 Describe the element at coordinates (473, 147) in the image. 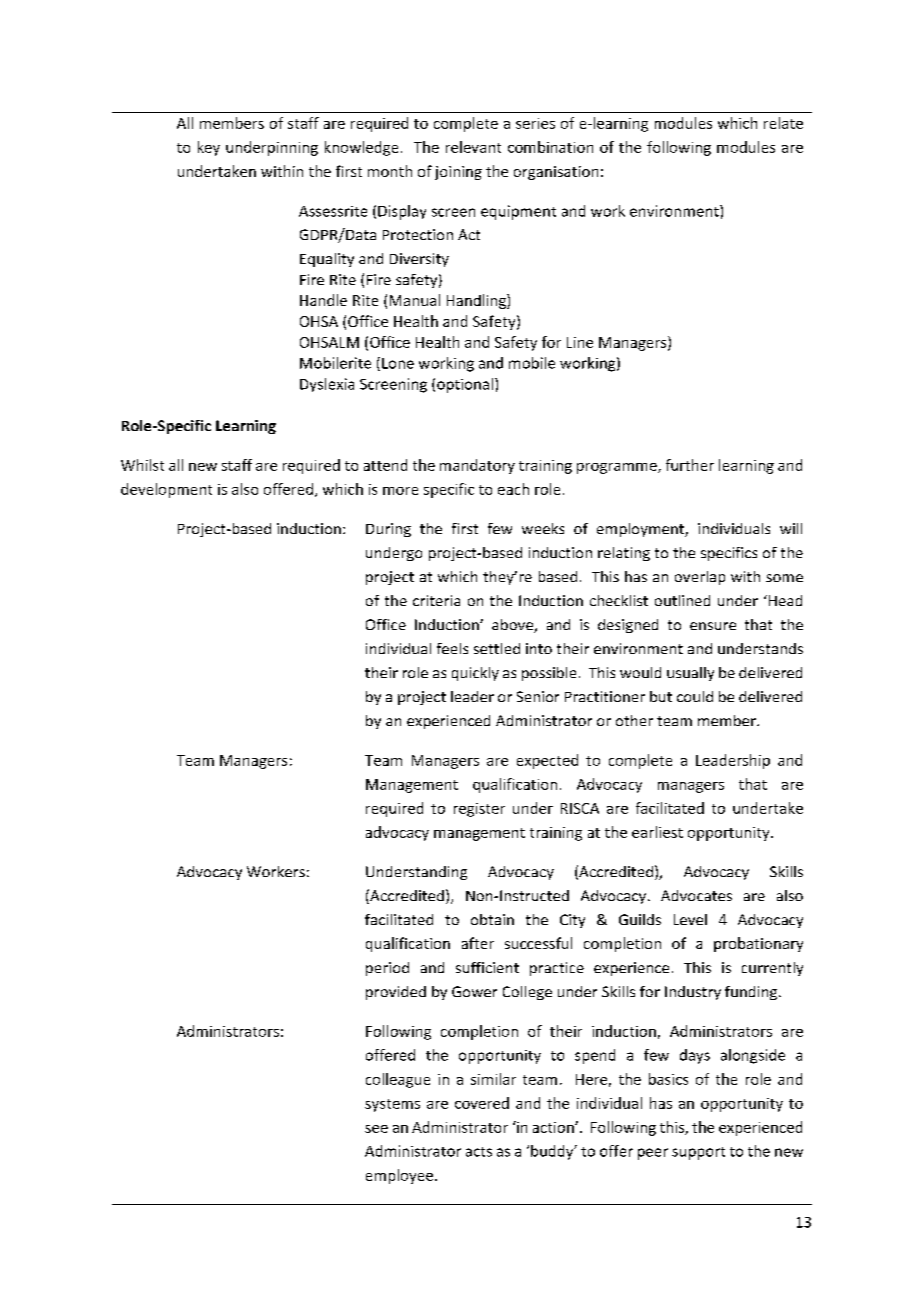

I see `relevant` at that location.
